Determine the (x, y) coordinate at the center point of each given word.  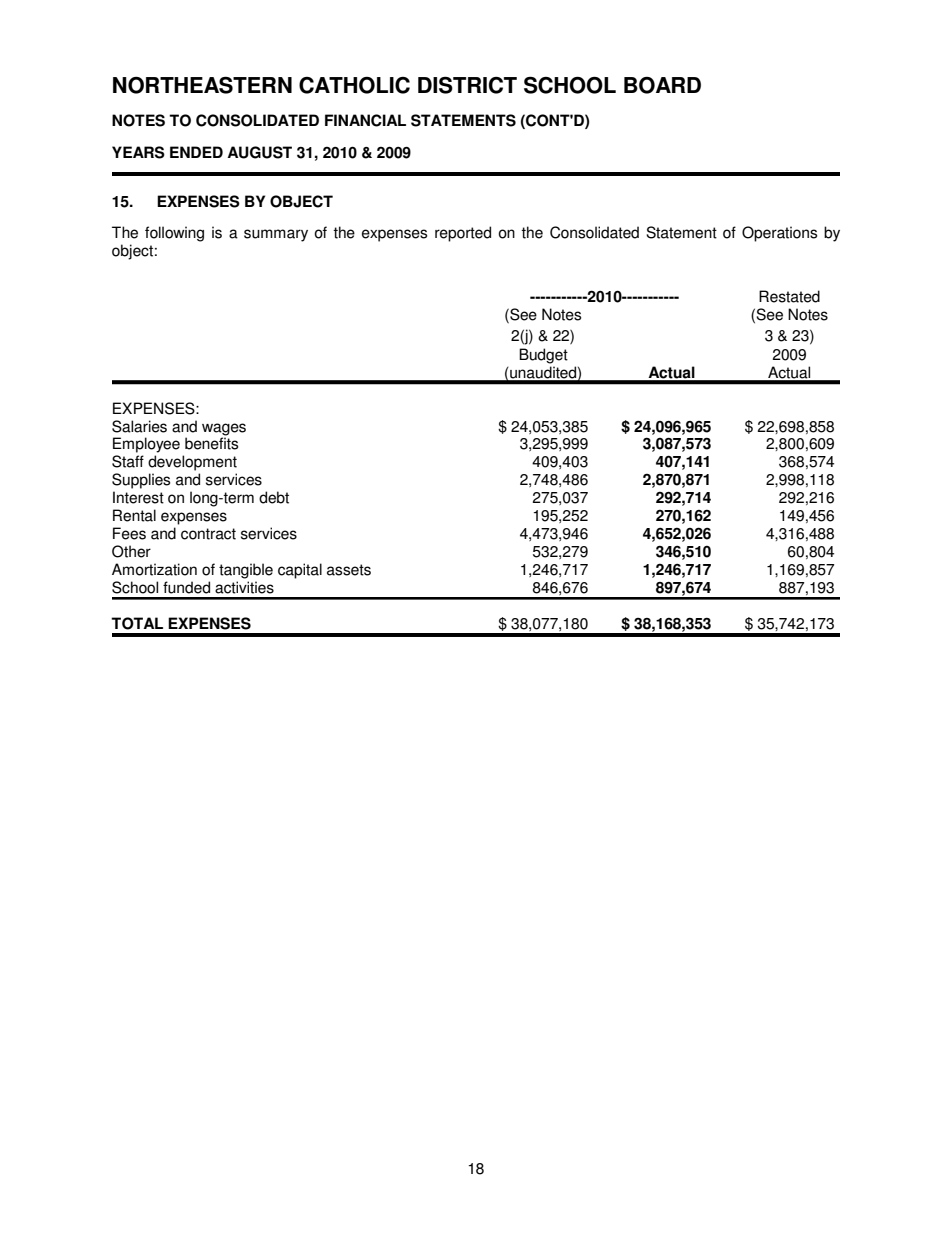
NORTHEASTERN (202, 85)
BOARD (662, 85)
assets (349, 570)
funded (186, 587)
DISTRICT (467, 85)
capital (300, 571)
